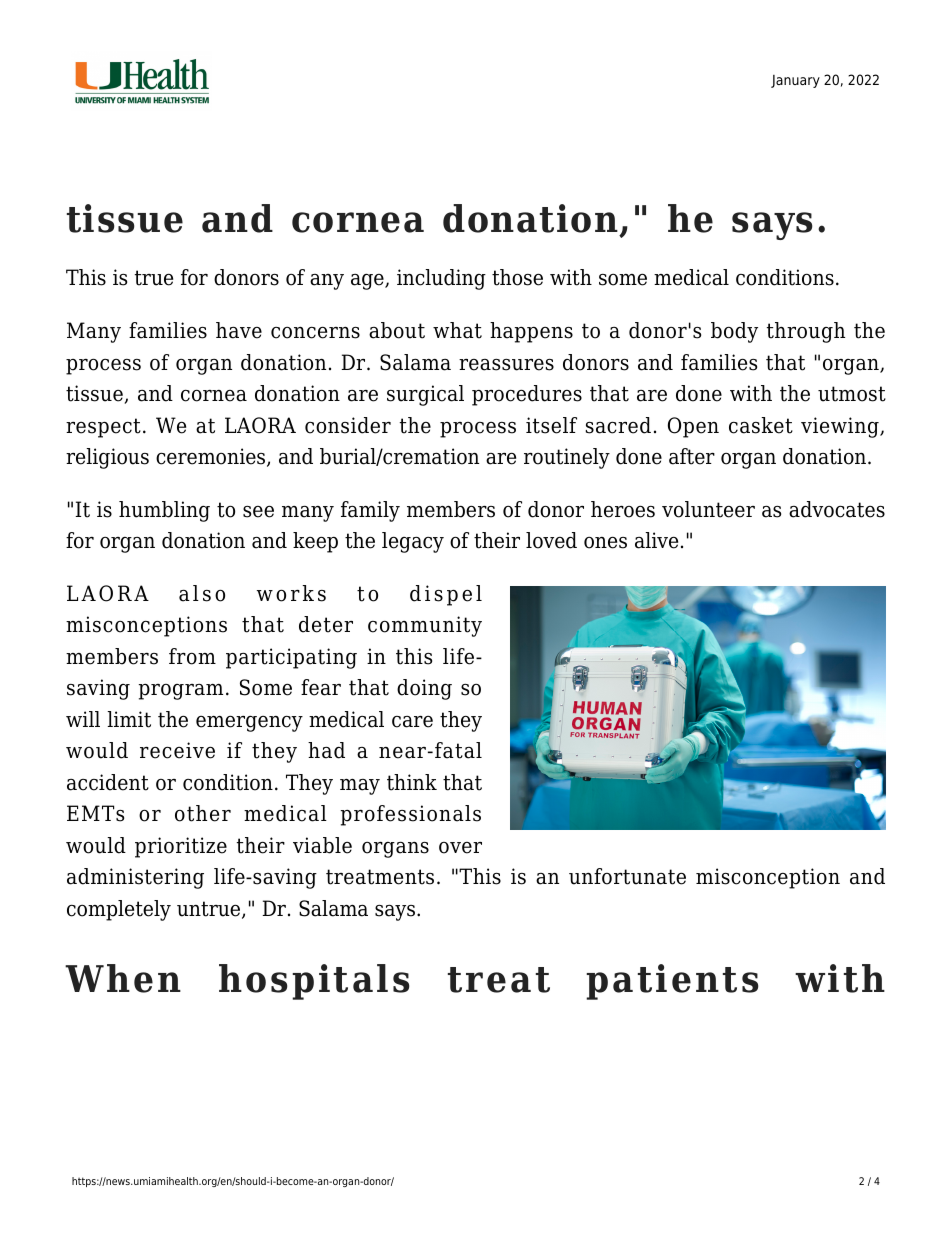 This screenshot has width=952, height=1233. What do you see at coordinates (368, 282) in the screenshot?
I see `age` at bounding box center [368, 282].
